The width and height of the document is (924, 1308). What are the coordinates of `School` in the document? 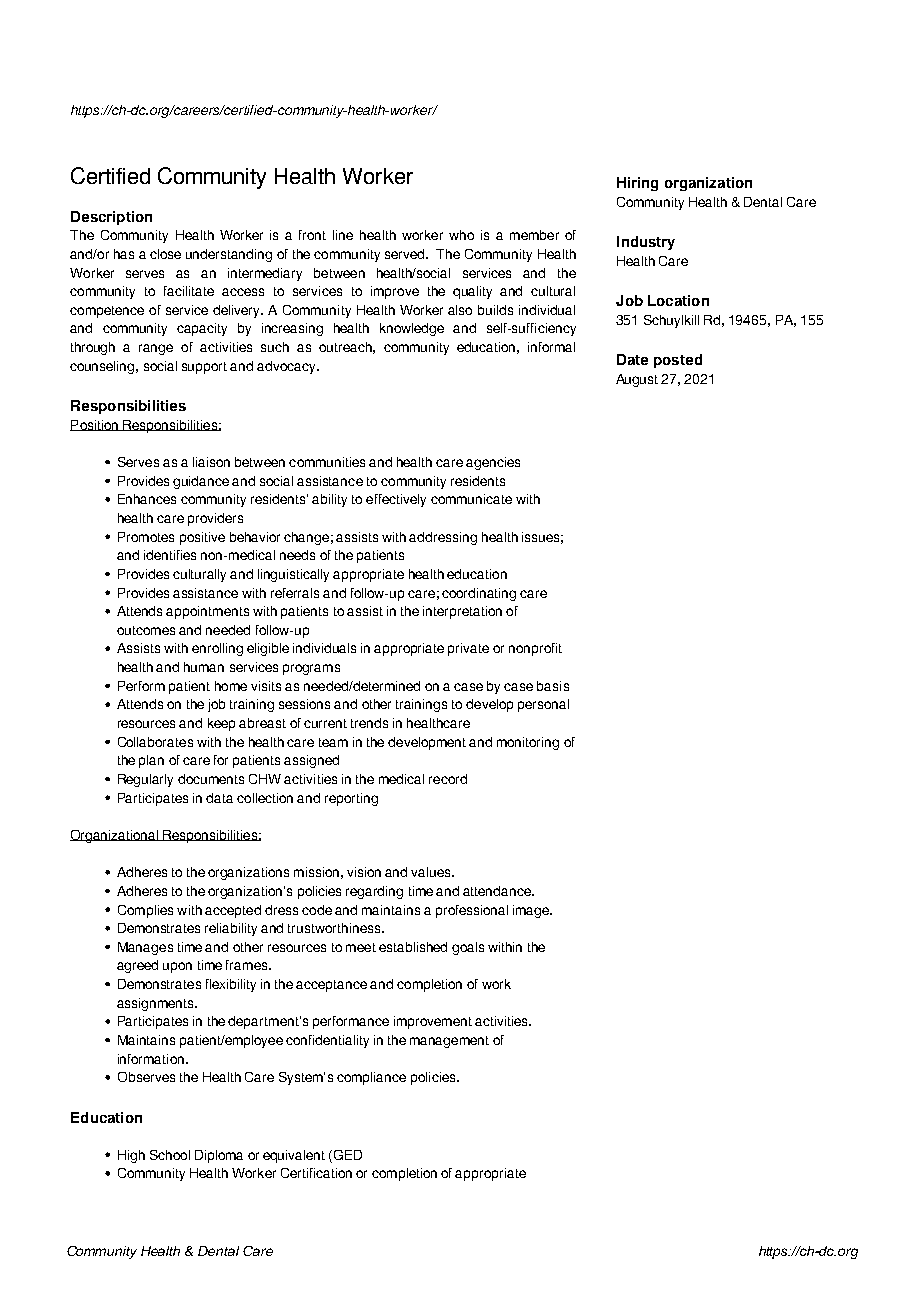 It's located at (170, 1155).
